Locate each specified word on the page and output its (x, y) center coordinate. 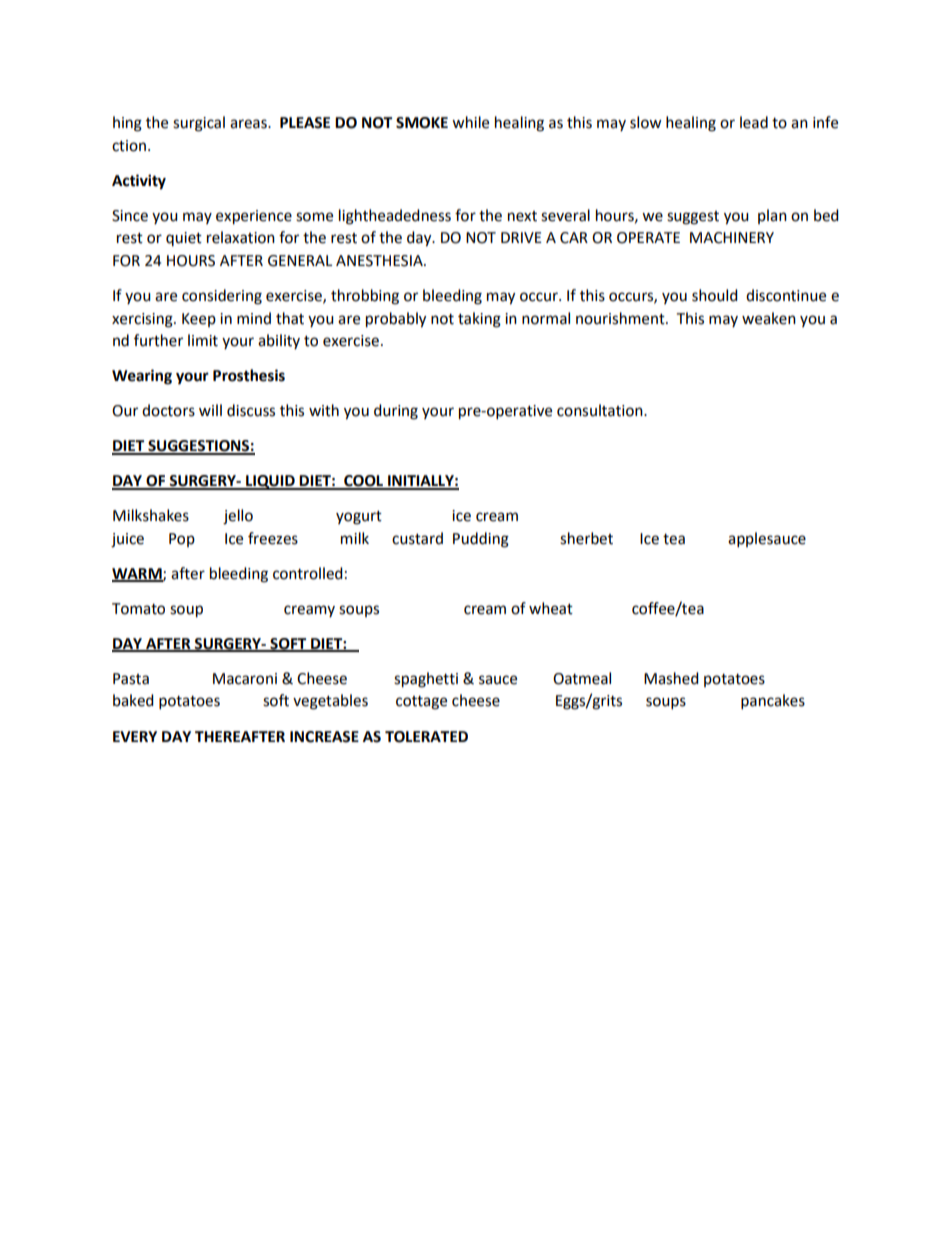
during (396, 412)
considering (222, 297)
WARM (138, 574)
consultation (601, 410)
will (210, 410)
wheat (551, 608)
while (470, 122)
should (715, 295)
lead (754, 122)
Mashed (671, 678)
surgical (199, 124)
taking (479, 320)
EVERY (135, 736)
